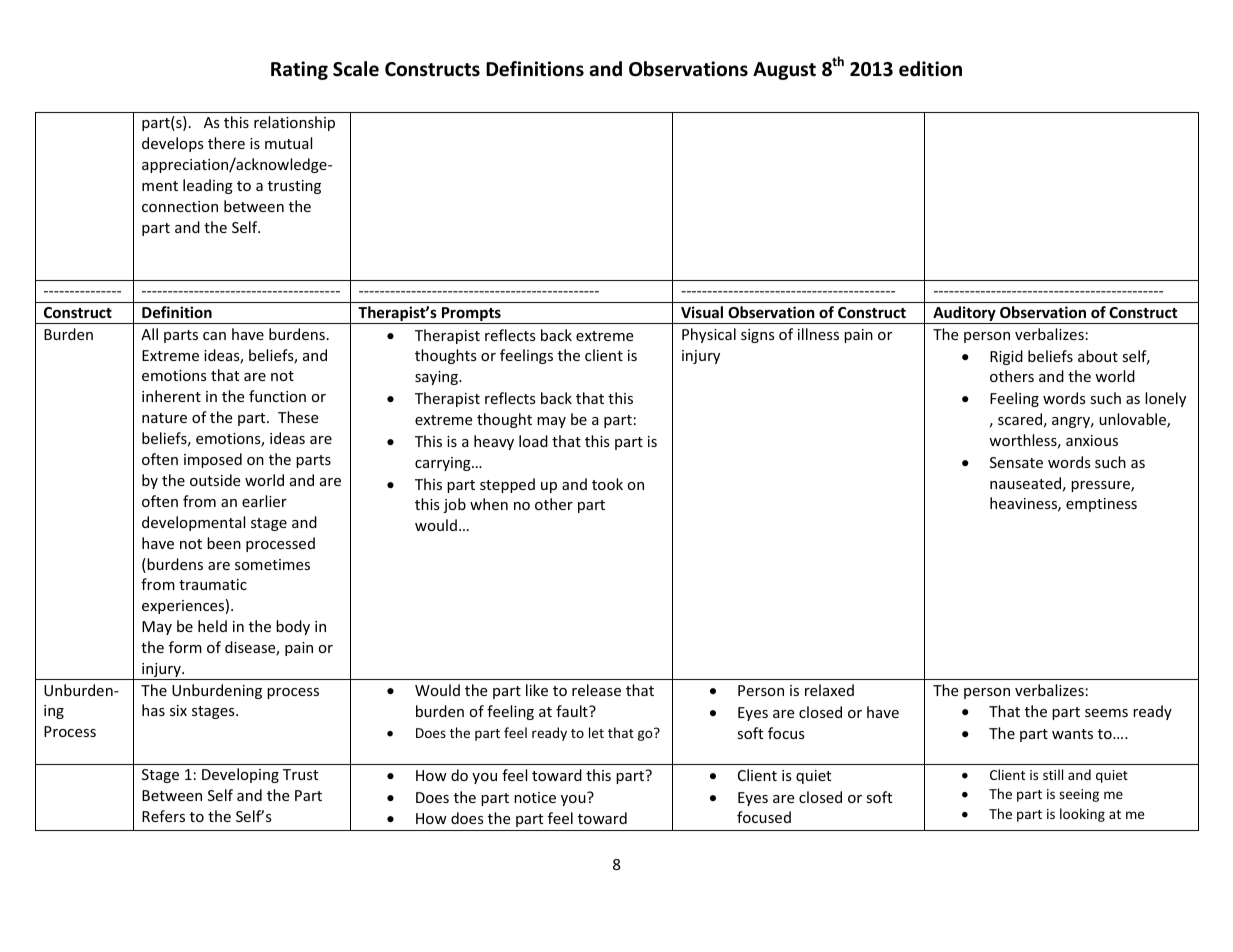 The height and width of the screenshot is (952, 1233). Describe the element at coordinates (930, 69) in the screenshot. I see `edition` at that location.
